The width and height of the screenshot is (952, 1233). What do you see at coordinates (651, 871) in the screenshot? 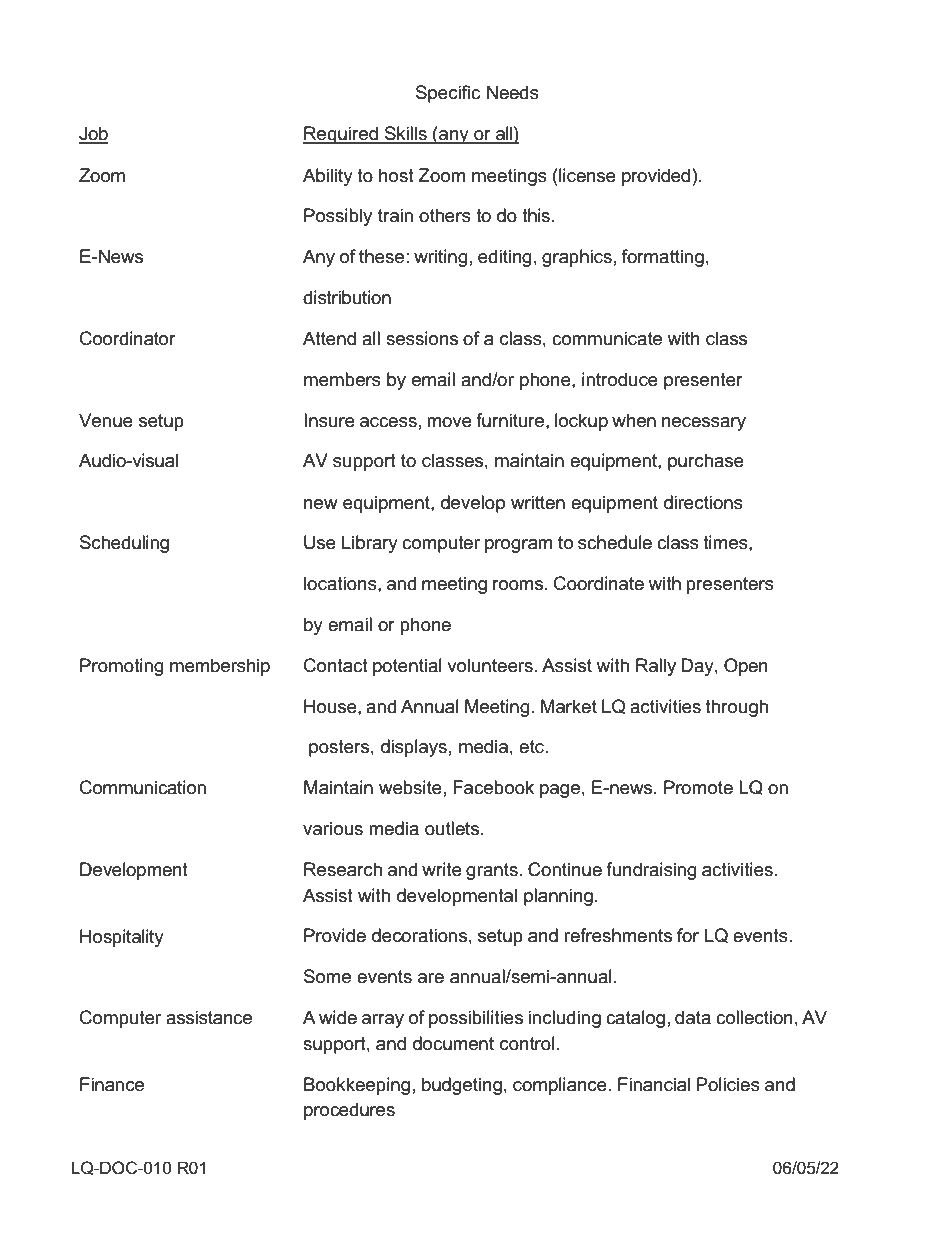
I see `fundraising` at bounding box center [651, 871].
